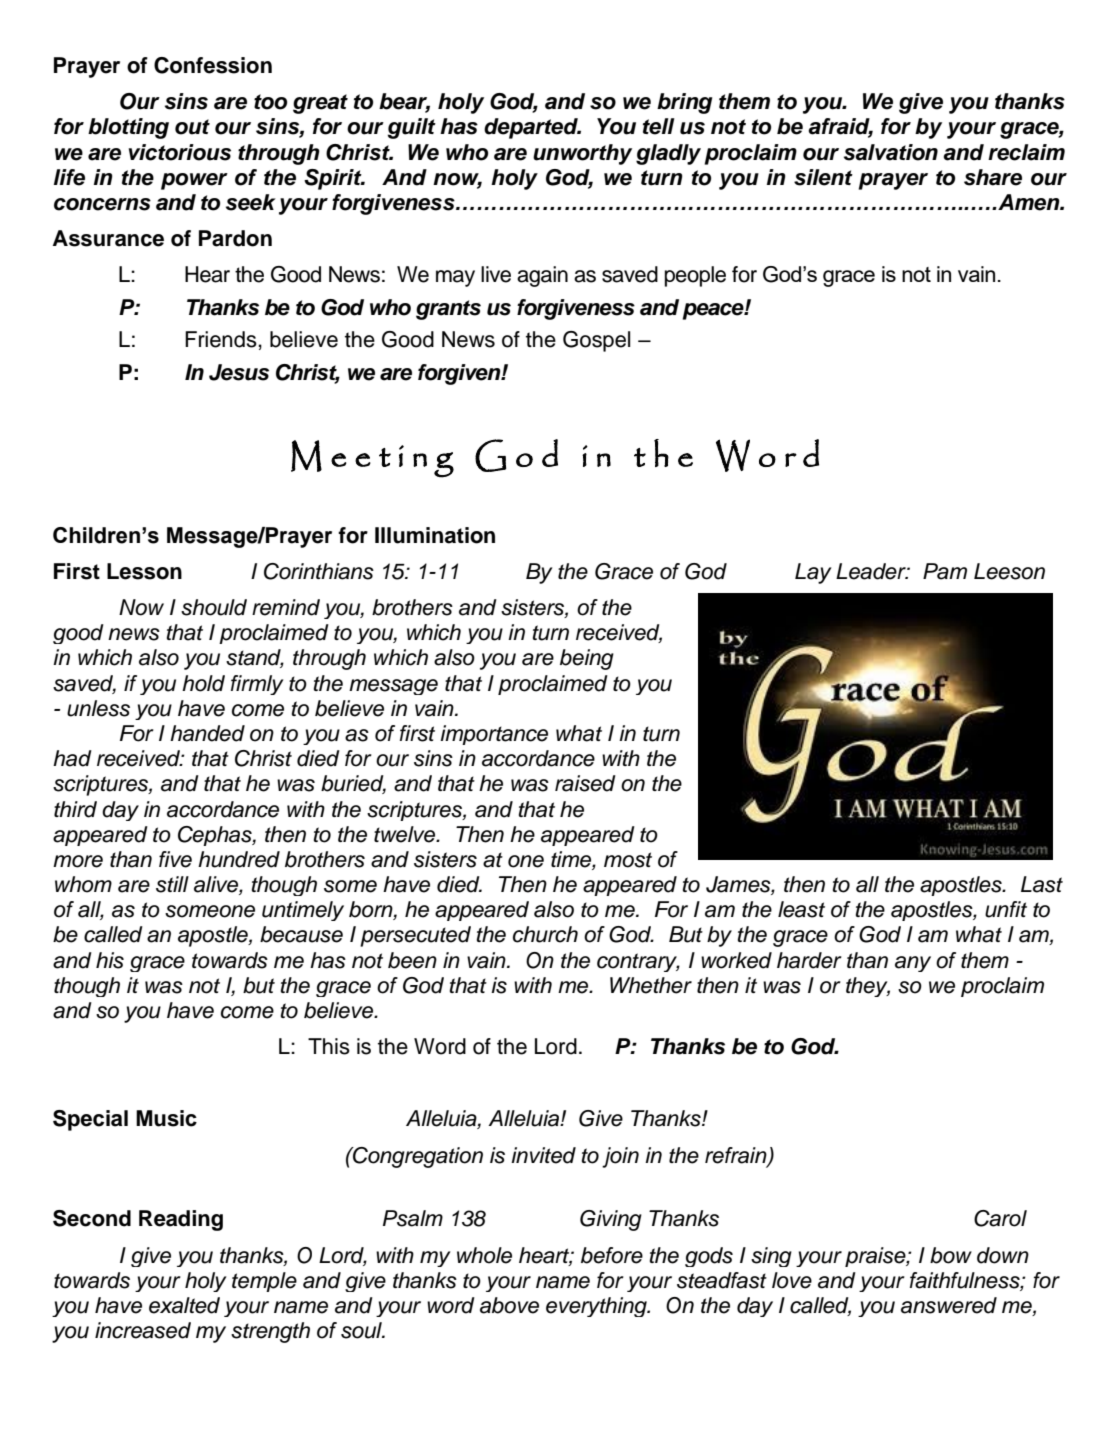 The width and height of the document is (1117, 1445). Describe the element at coordinates (1006, 909) in the document. I see `unfit` at that location.
